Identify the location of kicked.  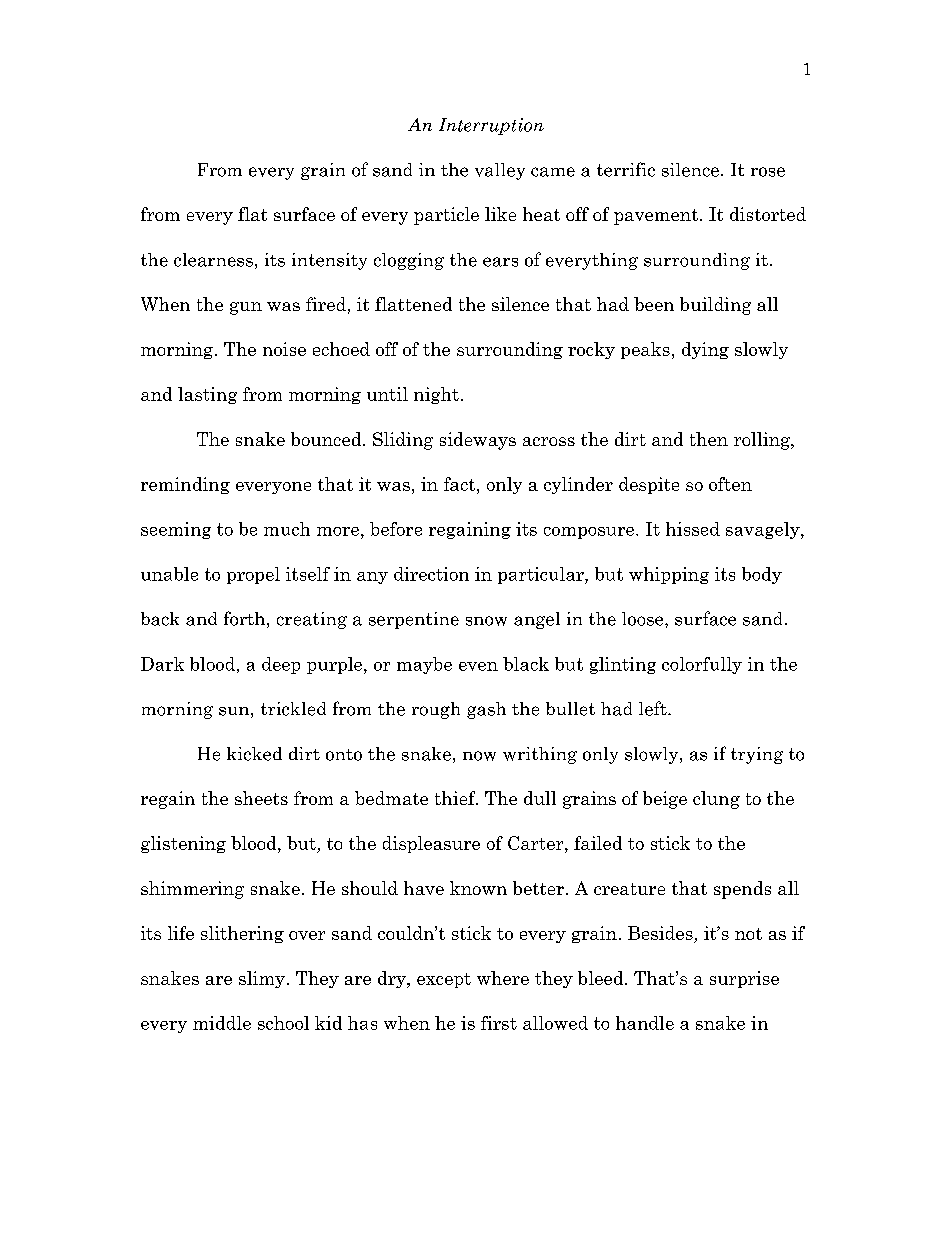
(254, 754).
